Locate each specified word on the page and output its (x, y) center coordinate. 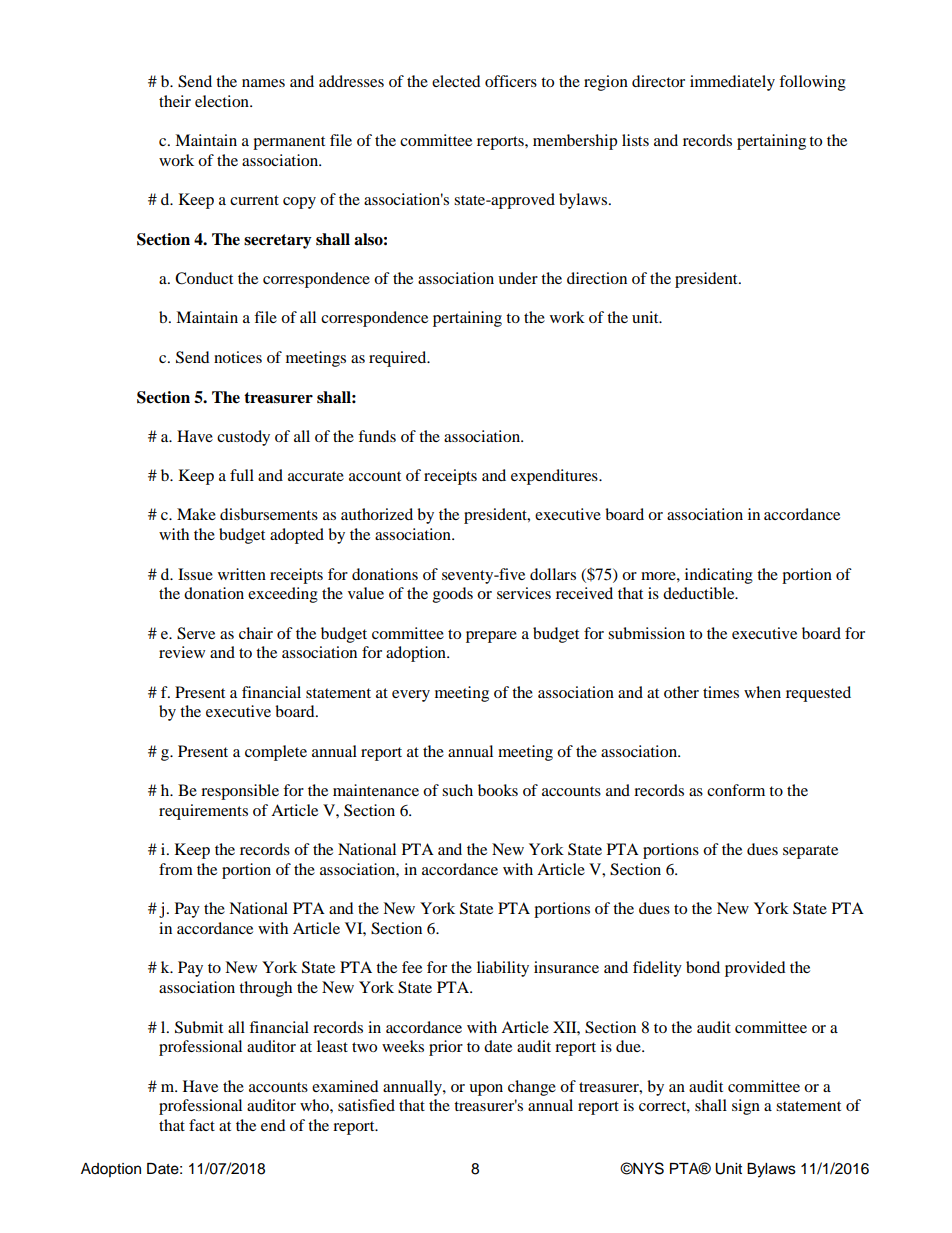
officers (511, 81)
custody (243, 438)
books (498, 790)
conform (736, 790)
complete (276, 753)
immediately (732, 83)
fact (202, 1125)
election (223, 101)
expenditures (555, 477)
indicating (719, 576)
